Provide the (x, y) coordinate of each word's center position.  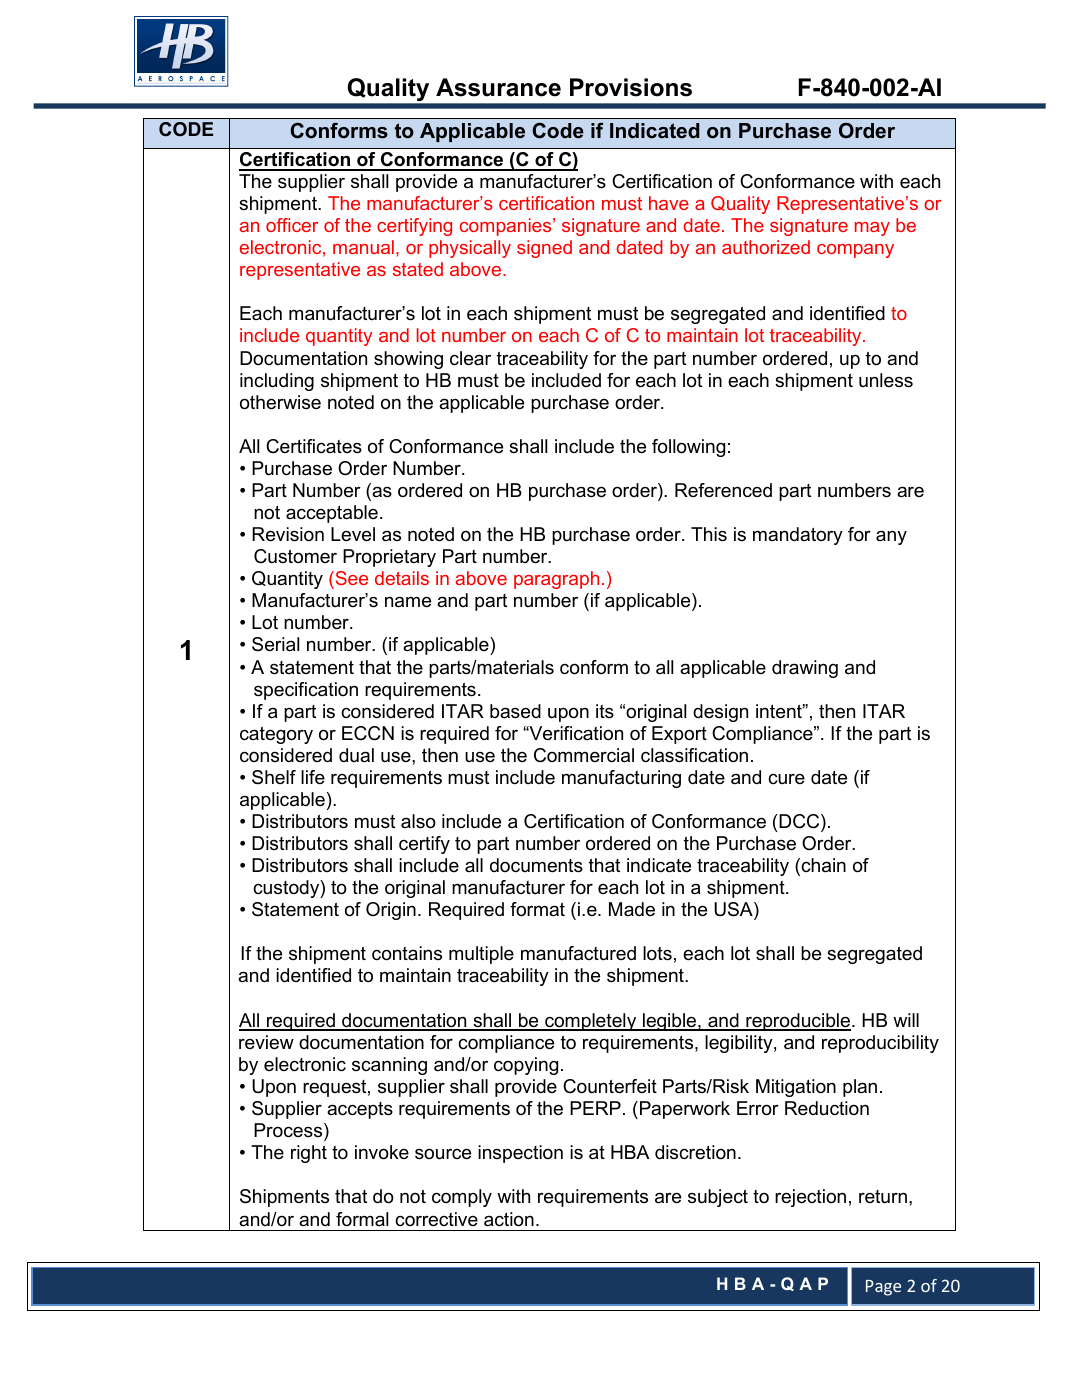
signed (544, 249)
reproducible (798, 1022)
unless (886, 380)
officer (292, 225)
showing (408, 360)
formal (362, 1219)
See (350, 578)
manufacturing (621, 779)
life (313, 777)
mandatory (798, 536)
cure (786, 779)
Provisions (631, 87)
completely (591, 1022)
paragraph (556, 580)
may (872, 229)
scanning (389, 1066)
